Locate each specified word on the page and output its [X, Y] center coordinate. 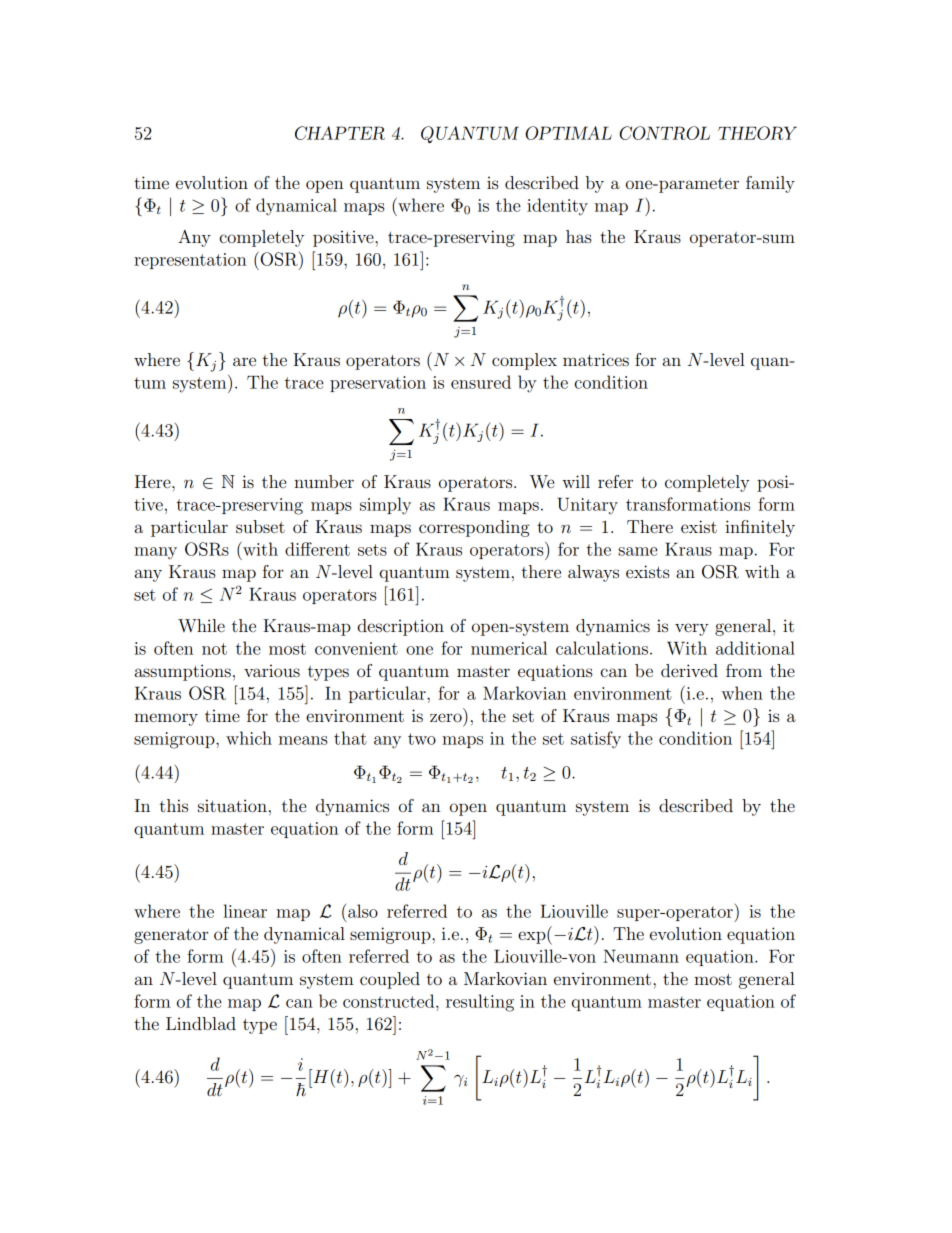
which [249, 738]
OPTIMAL [568, 133]
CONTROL [664, 133]
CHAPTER [340, 133]
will [576, 481]
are [244, 361]
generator [171, 936]
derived [689, 670]
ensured [481, 382]
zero [446, 717]
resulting [480, 1003]
